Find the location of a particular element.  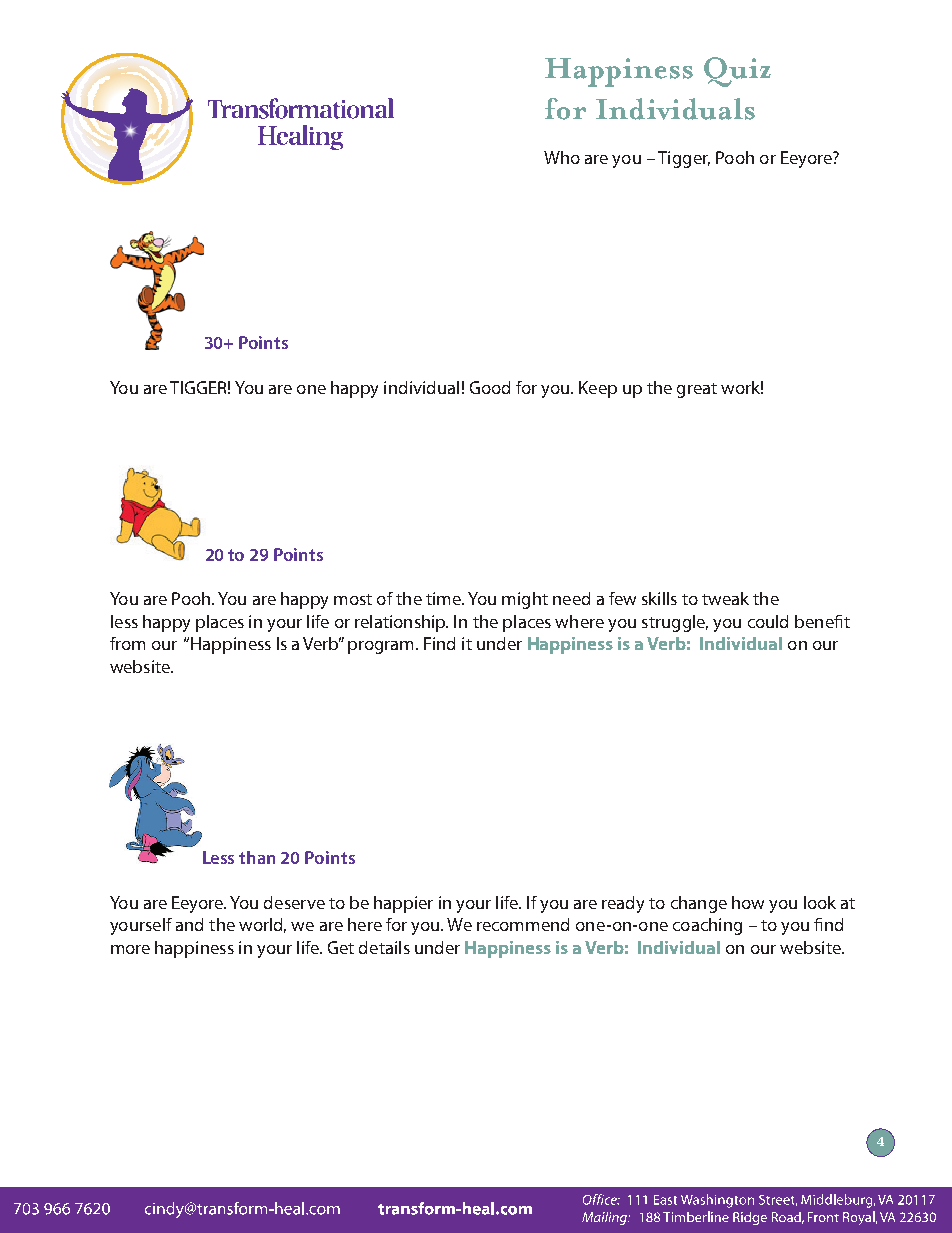

and is located at coordinates (189, 924).
